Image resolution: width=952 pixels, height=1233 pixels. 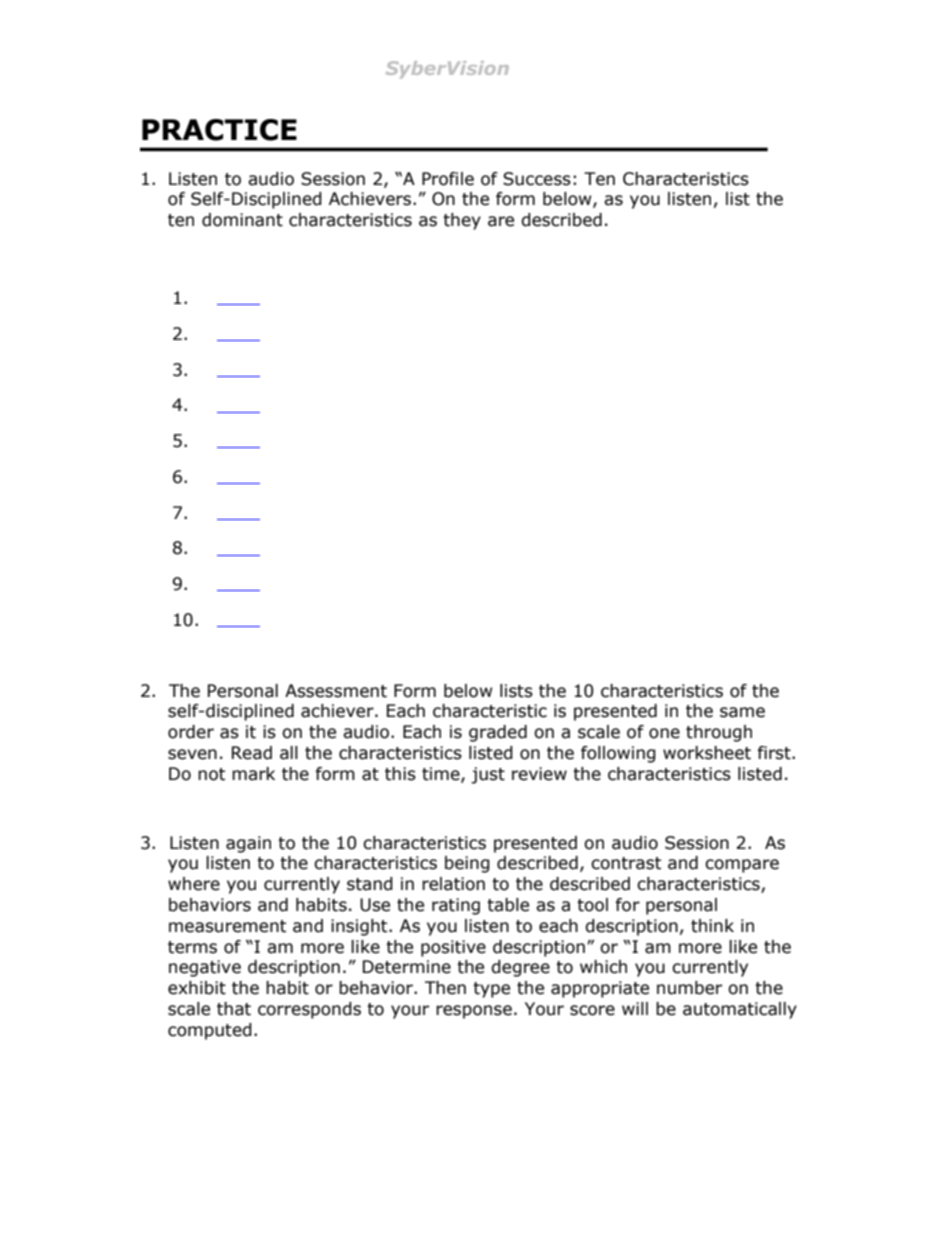 I want to click on number, so click(x=689, y=988).
